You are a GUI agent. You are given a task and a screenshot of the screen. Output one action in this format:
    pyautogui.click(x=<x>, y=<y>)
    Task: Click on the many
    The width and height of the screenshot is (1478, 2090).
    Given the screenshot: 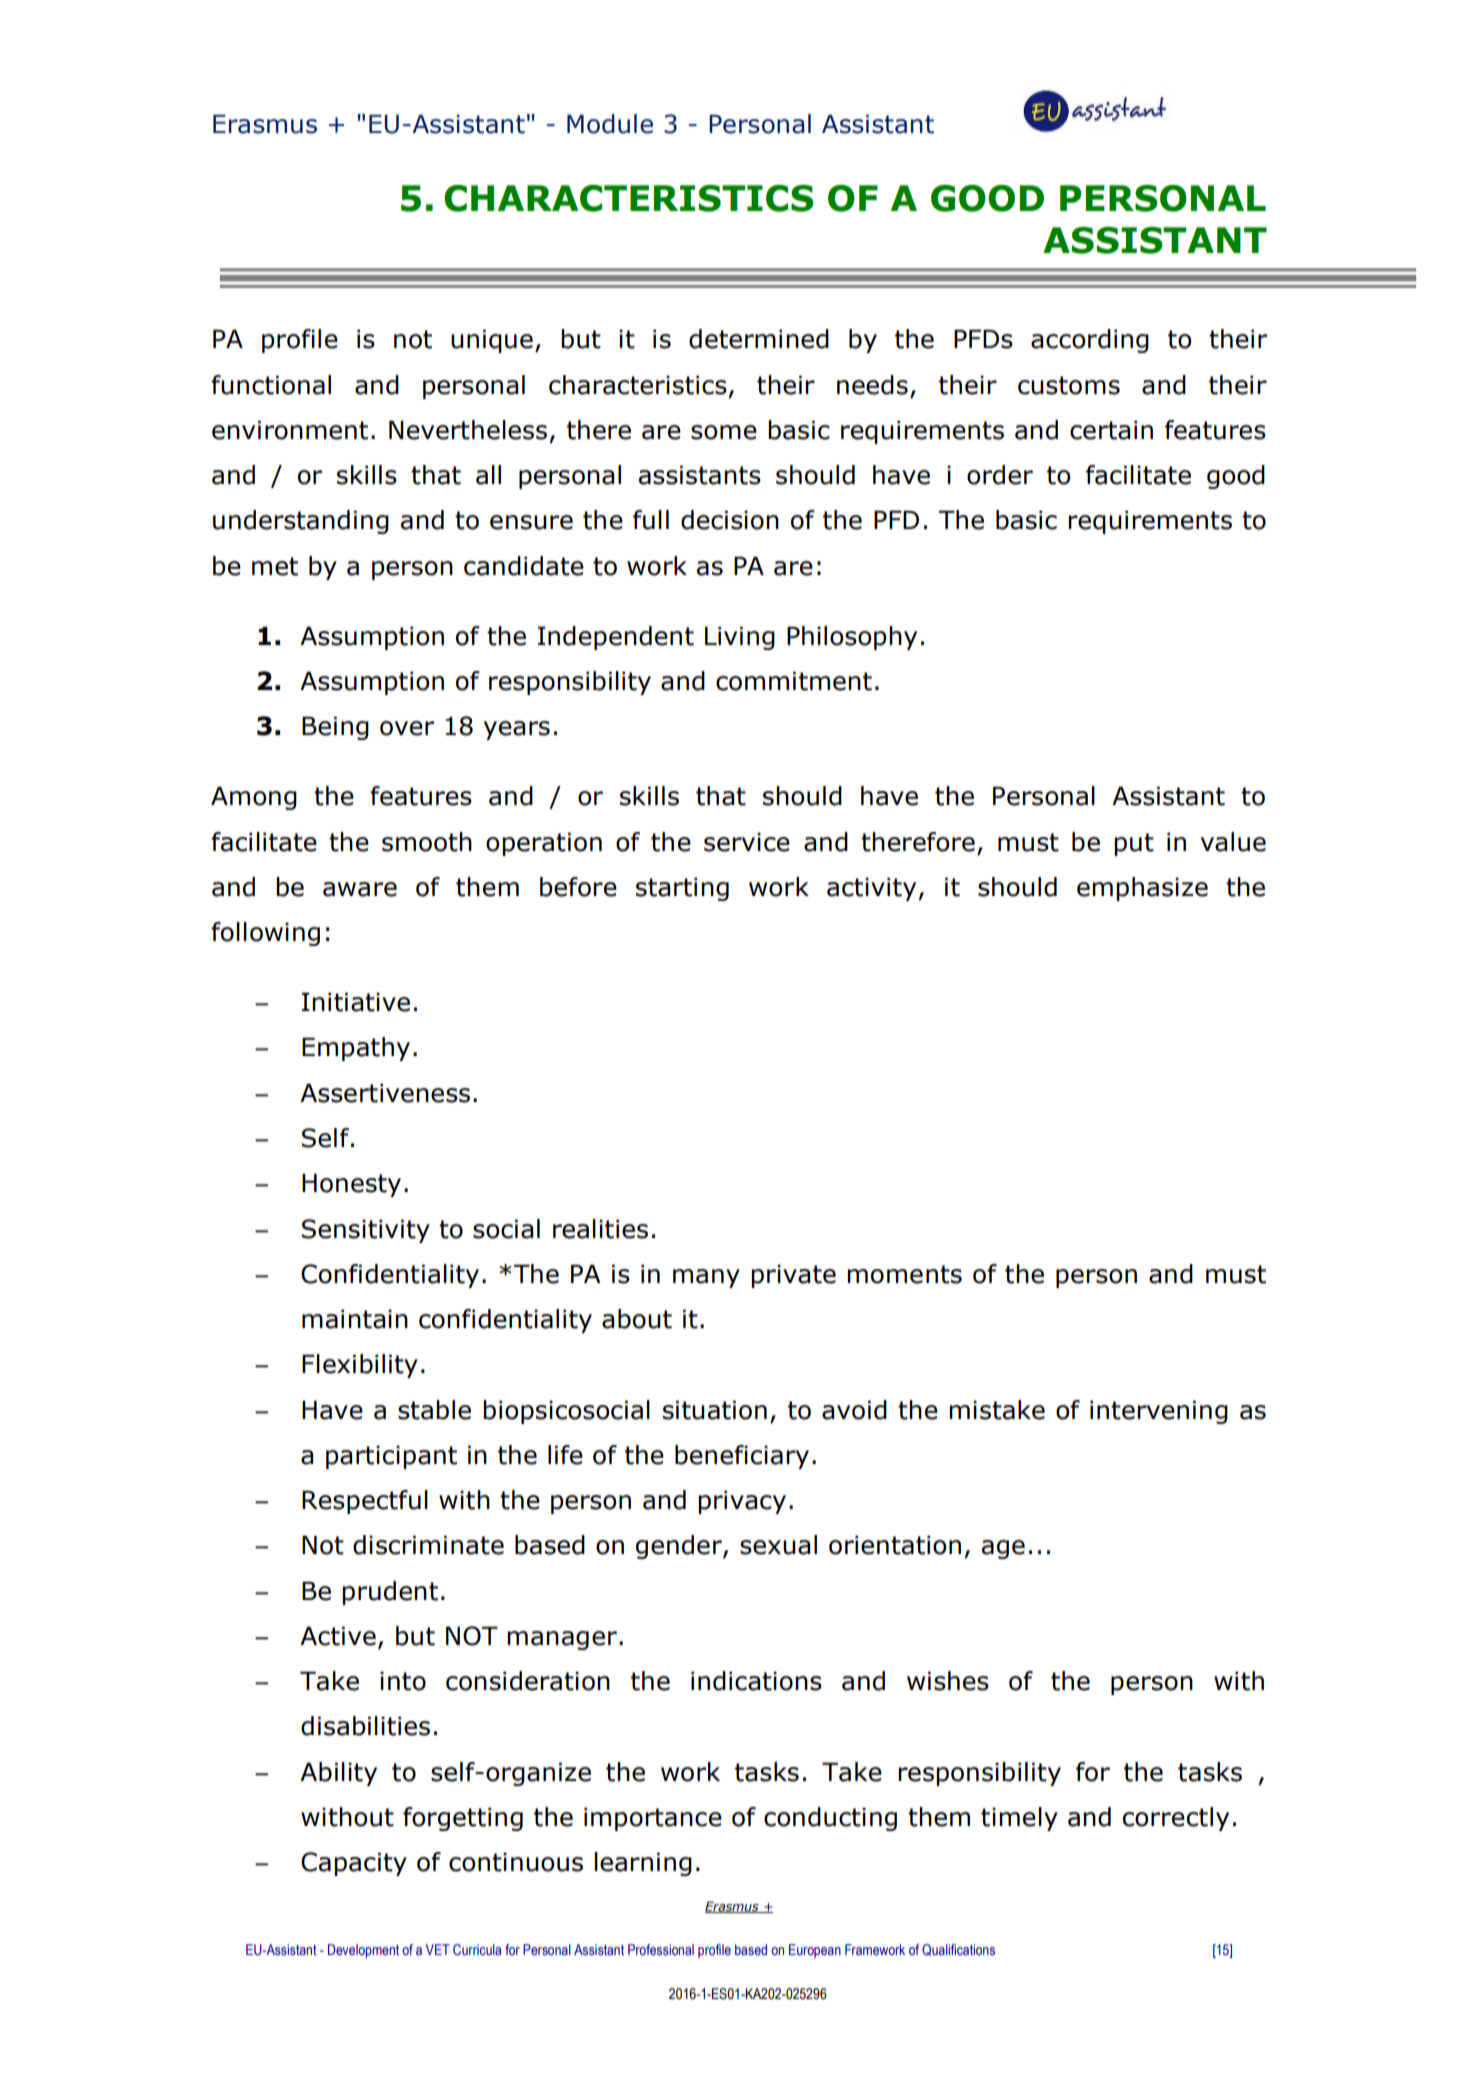 What is the action you would take?
    pyautogui.click(x=706, y=1278)
